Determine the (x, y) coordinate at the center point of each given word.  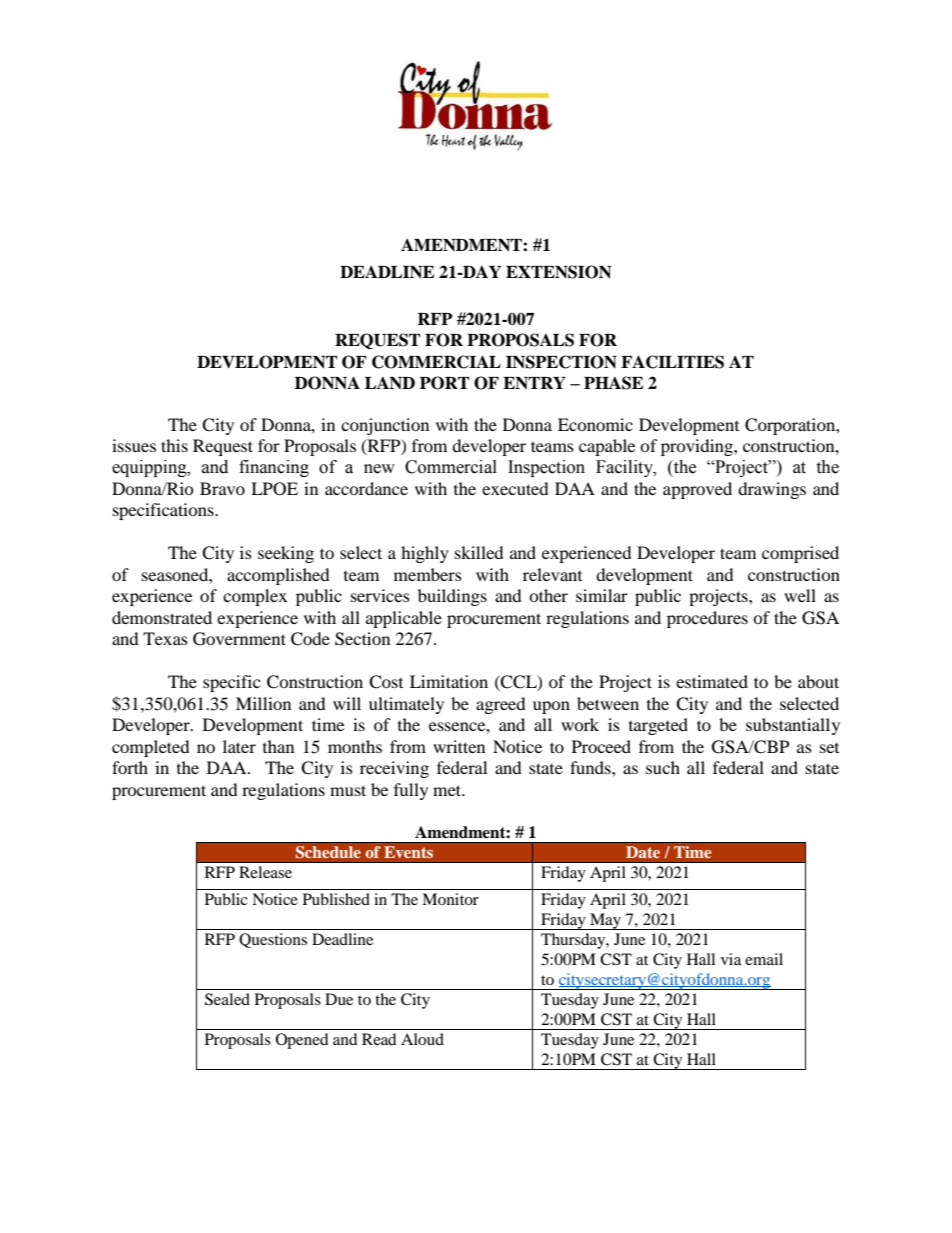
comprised (800, 554)
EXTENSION (558, 272)
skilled (479, 552)
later (239, 746)
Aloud (422, 1039)
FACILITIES (672, 362)
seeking (286, 554)
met (448, 790)
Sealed (227, 999)
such (663, 767)
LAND (390, 383)
